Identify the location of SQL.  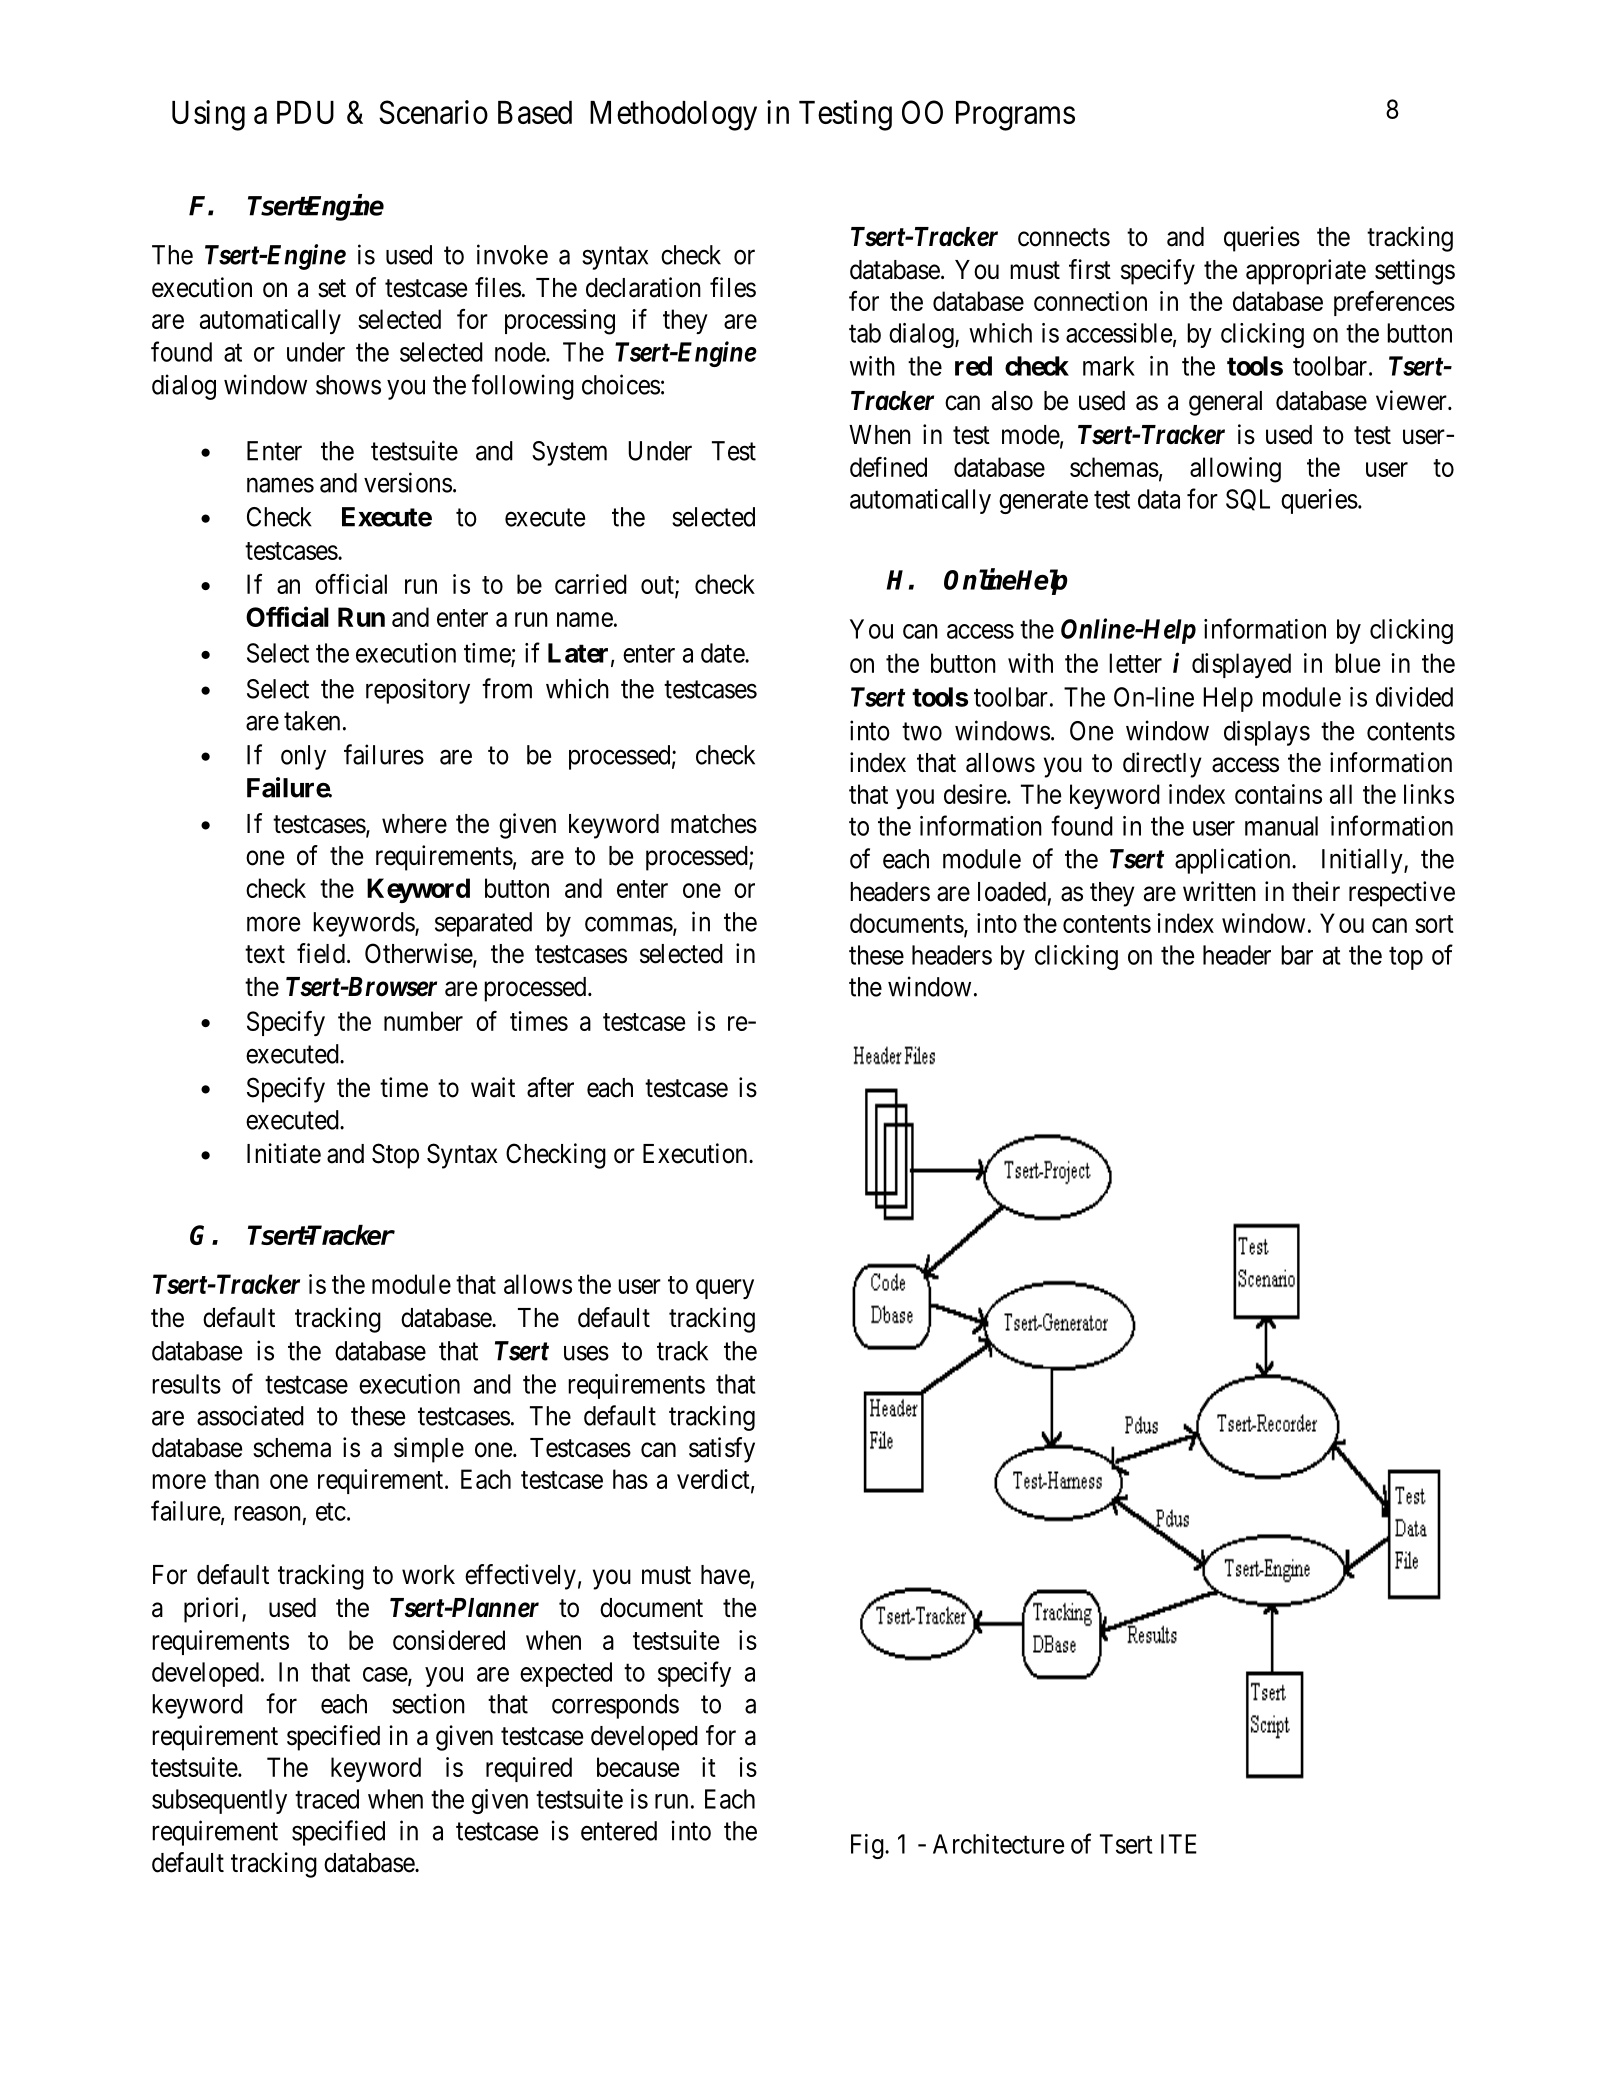
(1248, 500).
